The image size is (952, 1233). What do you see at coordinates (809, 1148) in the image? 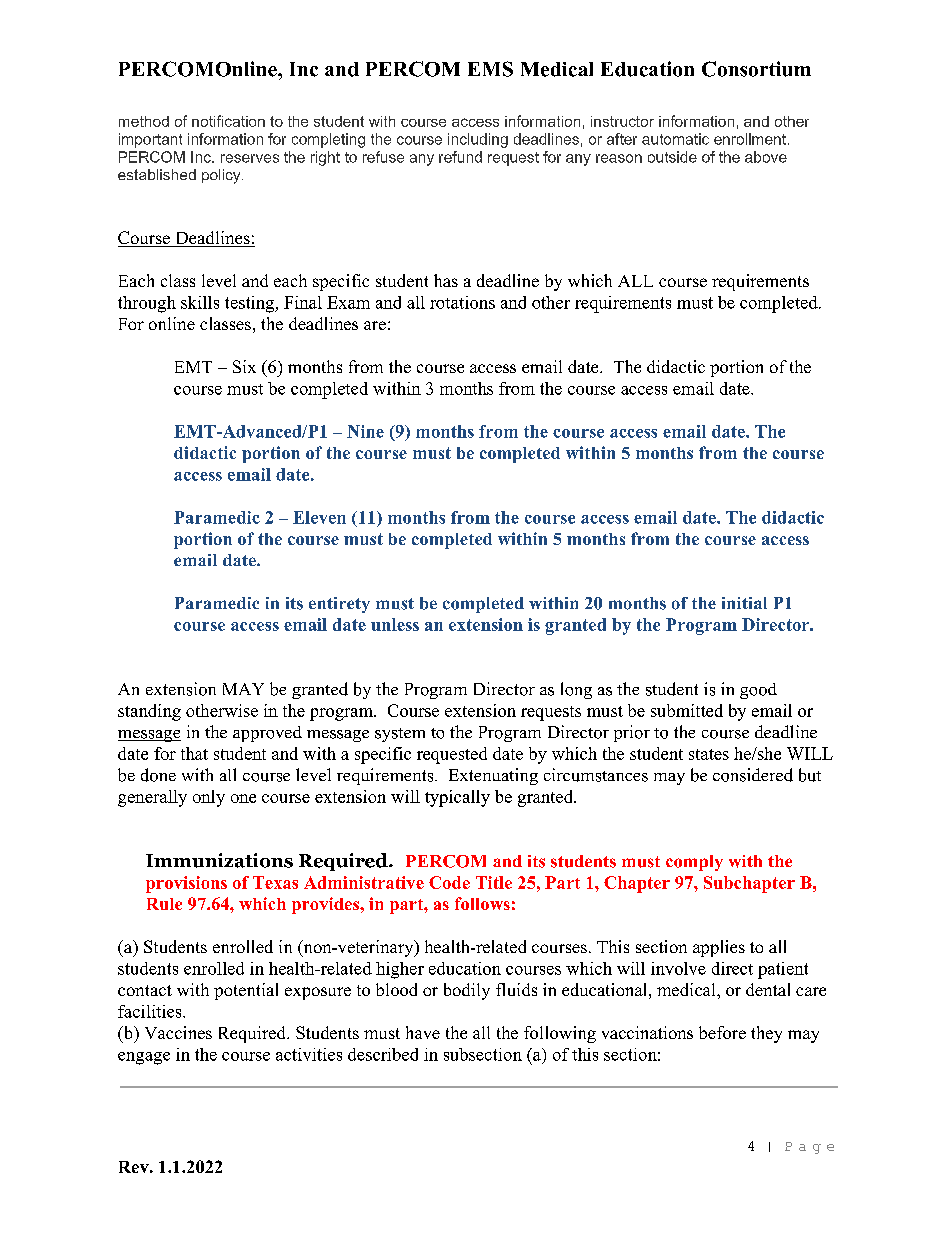
I see `Page` at bounding box center [809, 1148].
